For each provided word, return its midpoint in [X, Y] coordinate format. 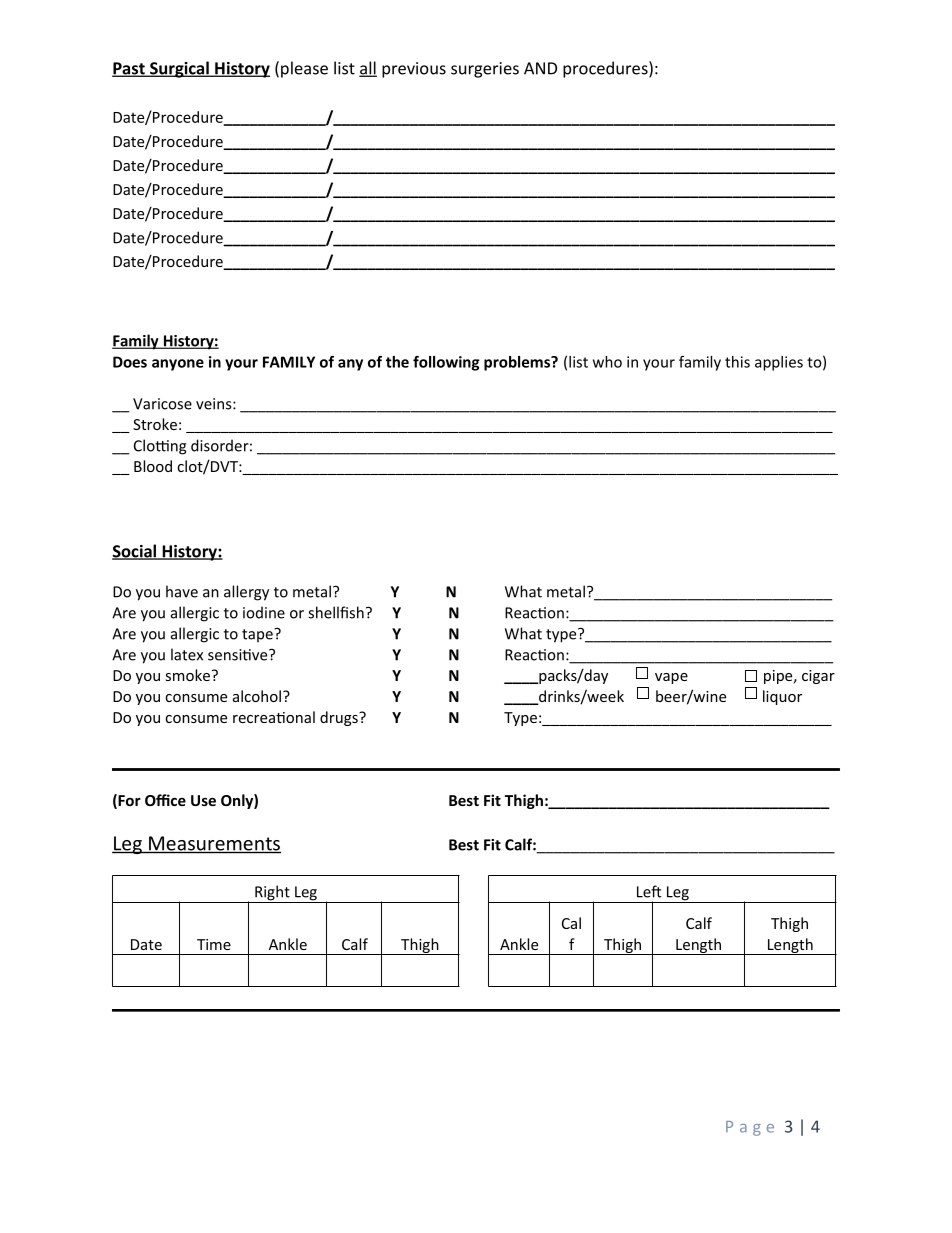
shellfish [336, 612]
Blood [153, 466]
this [737, 362]
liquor [782, 697]
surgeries [485, 70]
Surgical [179, 69]
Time [214, 944]
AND [540, 68]
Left [649, 891]
